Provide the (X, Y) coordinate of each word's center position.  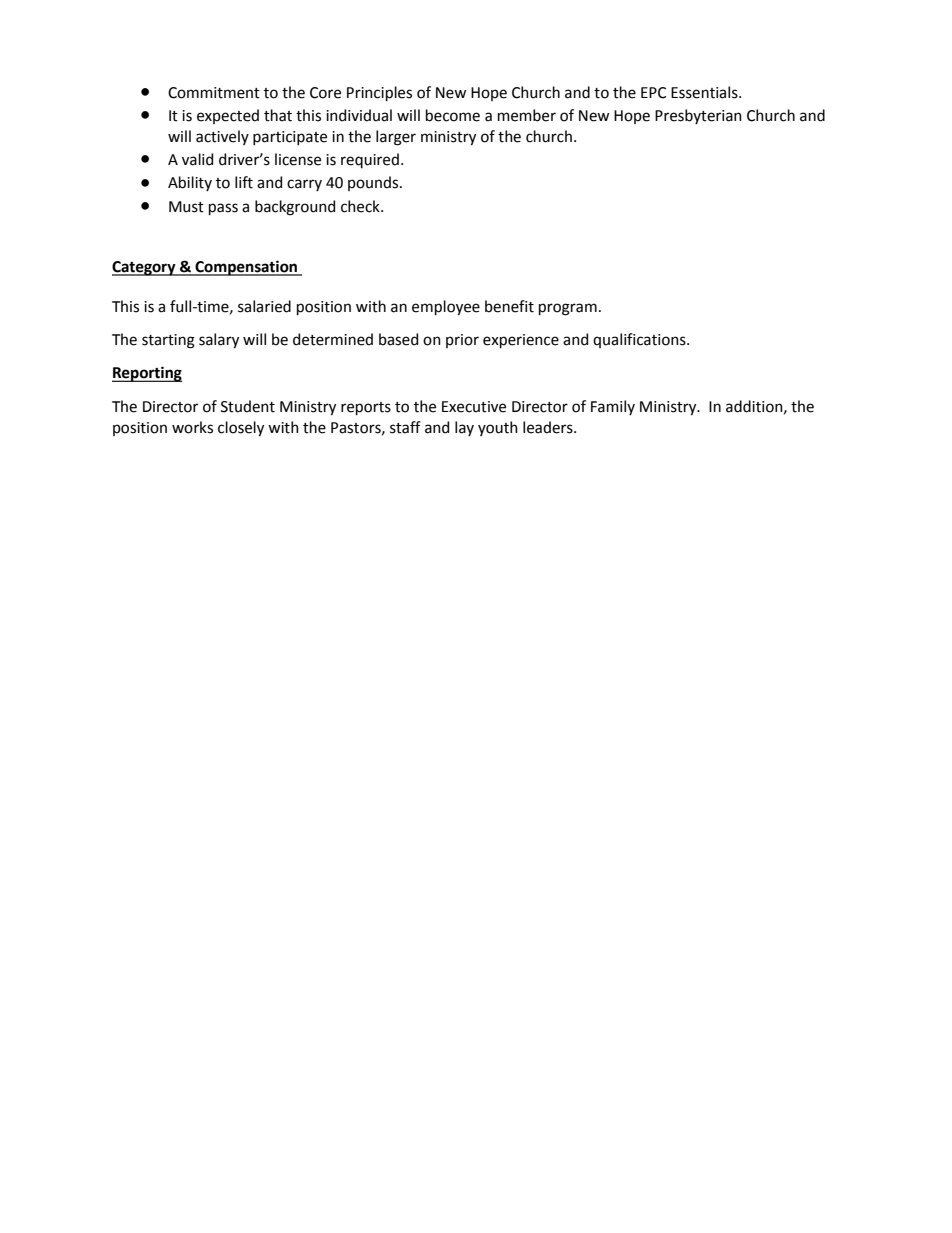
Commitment (214, 93)
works (192, 427)
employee (446, 307)
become (453, 115)
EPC (653, 93)
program (568, 309)
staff (405, 427)
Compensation (246, 268)
